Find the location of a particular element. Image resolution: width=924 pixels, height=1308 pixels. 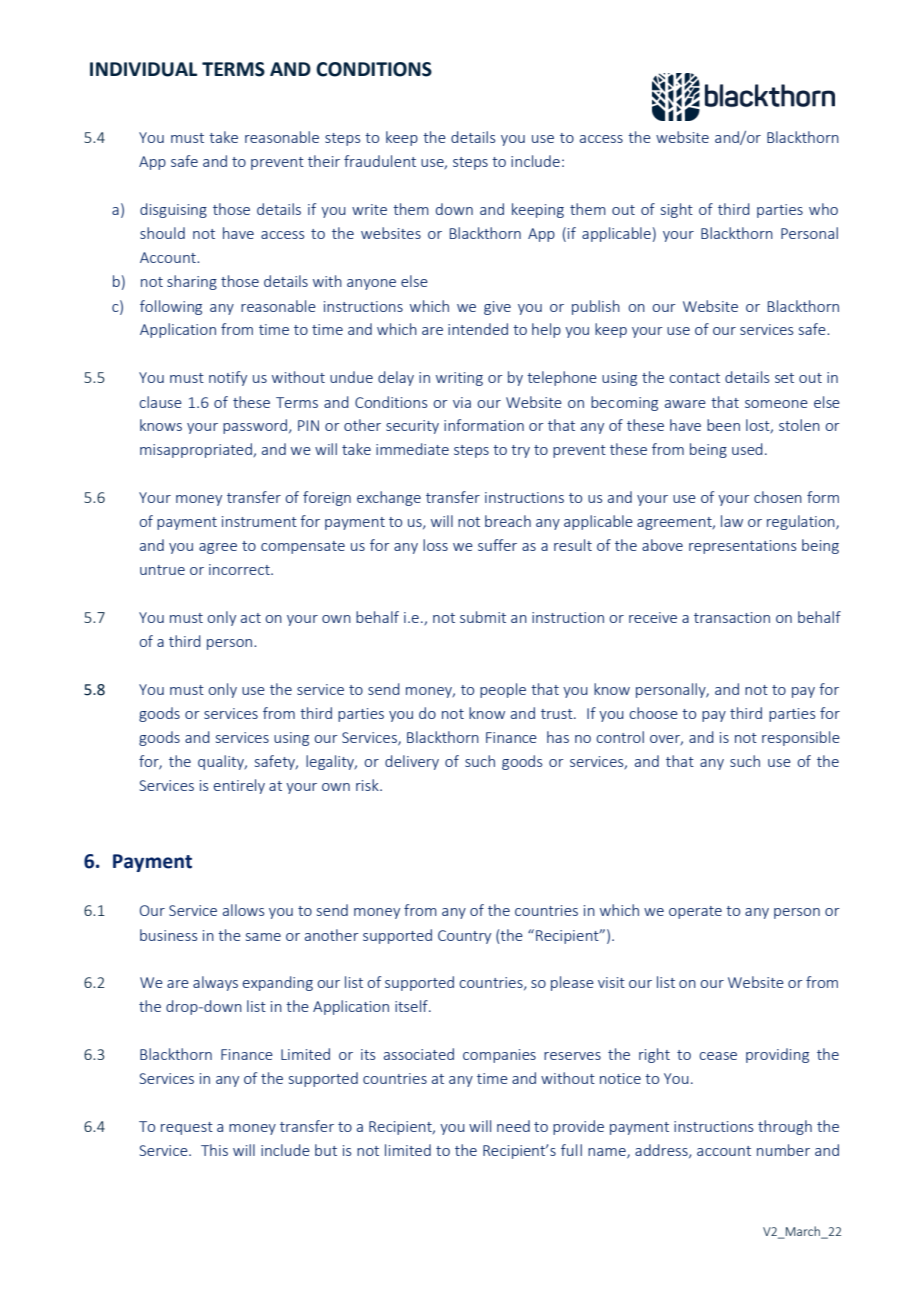

fraudulent is located at coordinates (380, 161).
